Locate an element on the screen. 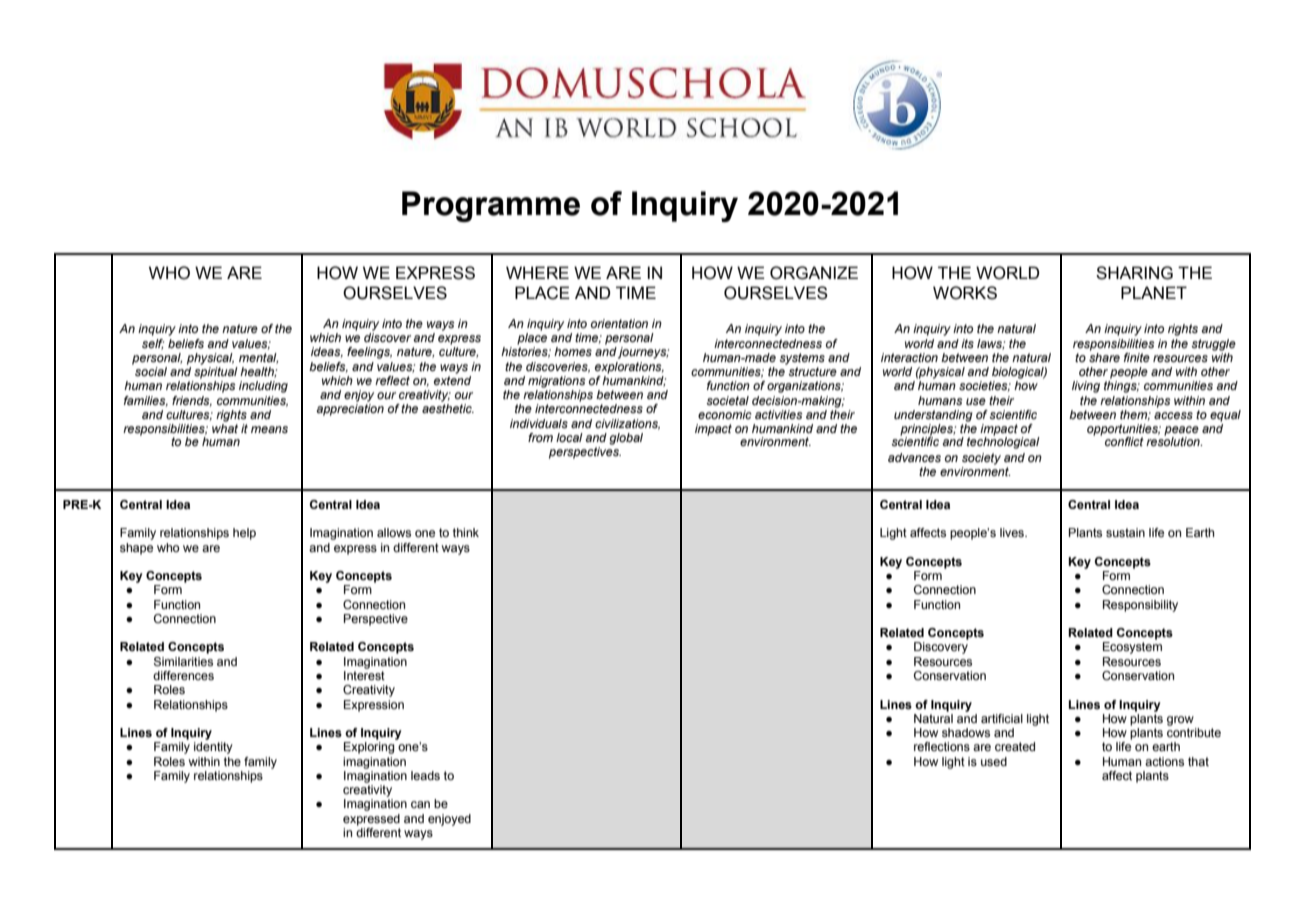 This screenshot has height=924, width=1308. ORGANIZE is located at coordinates (814, 273).
